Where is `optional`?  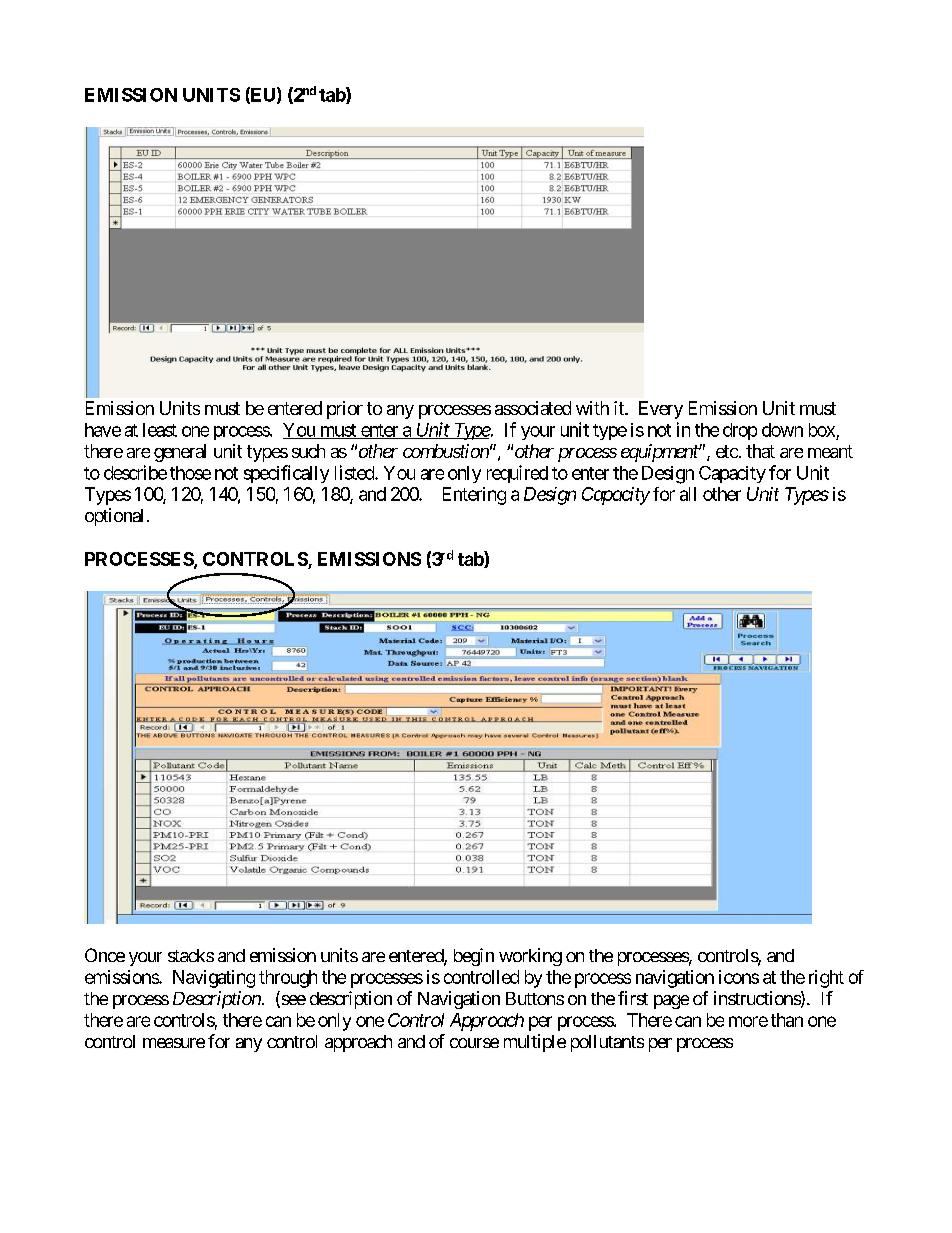
optional is located at coordinates (114, 517).
